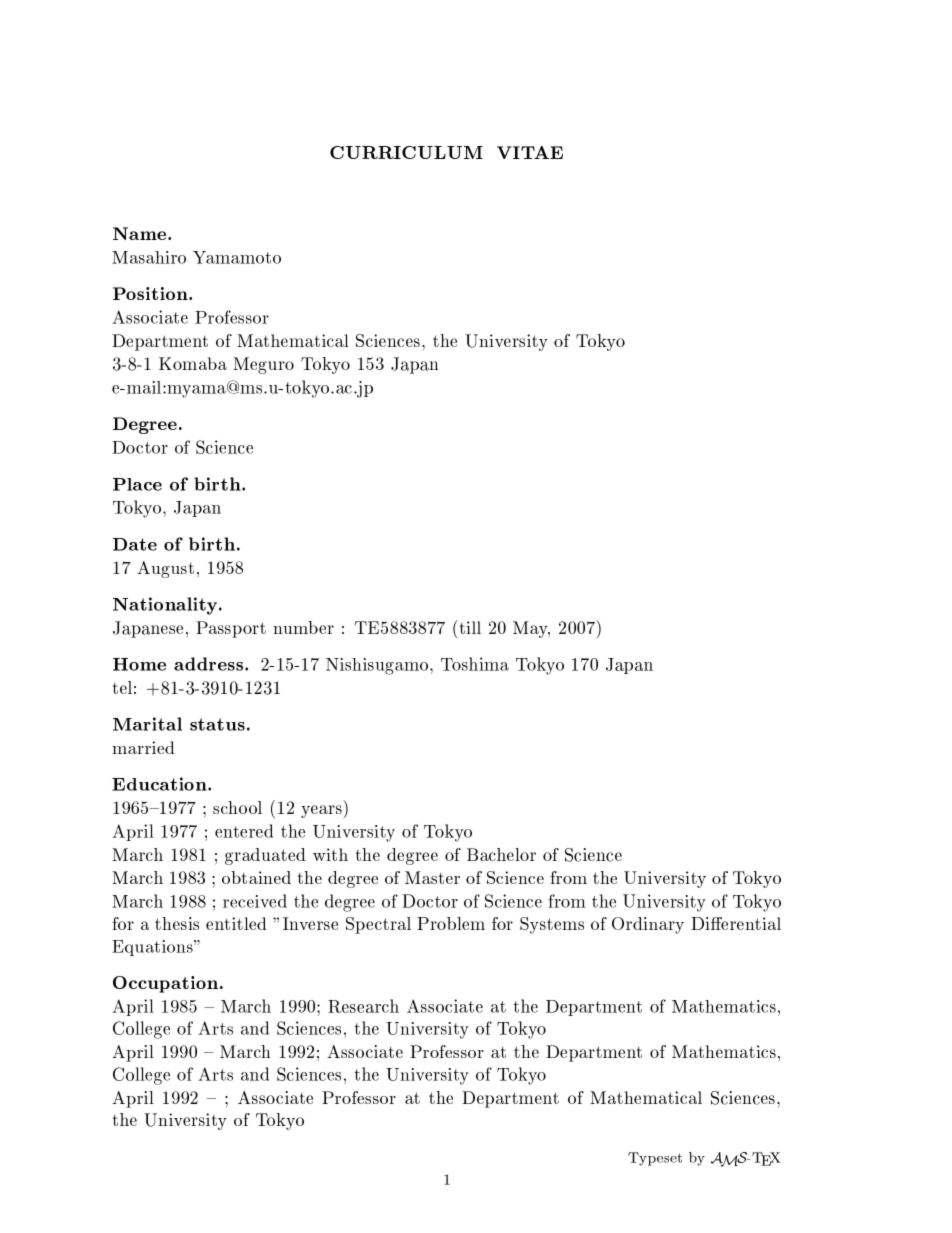 This image has width=952, height=1233. What do you see at coordinates (303, 627) in the image?
I see `number` at bounding box center [303, 627].
